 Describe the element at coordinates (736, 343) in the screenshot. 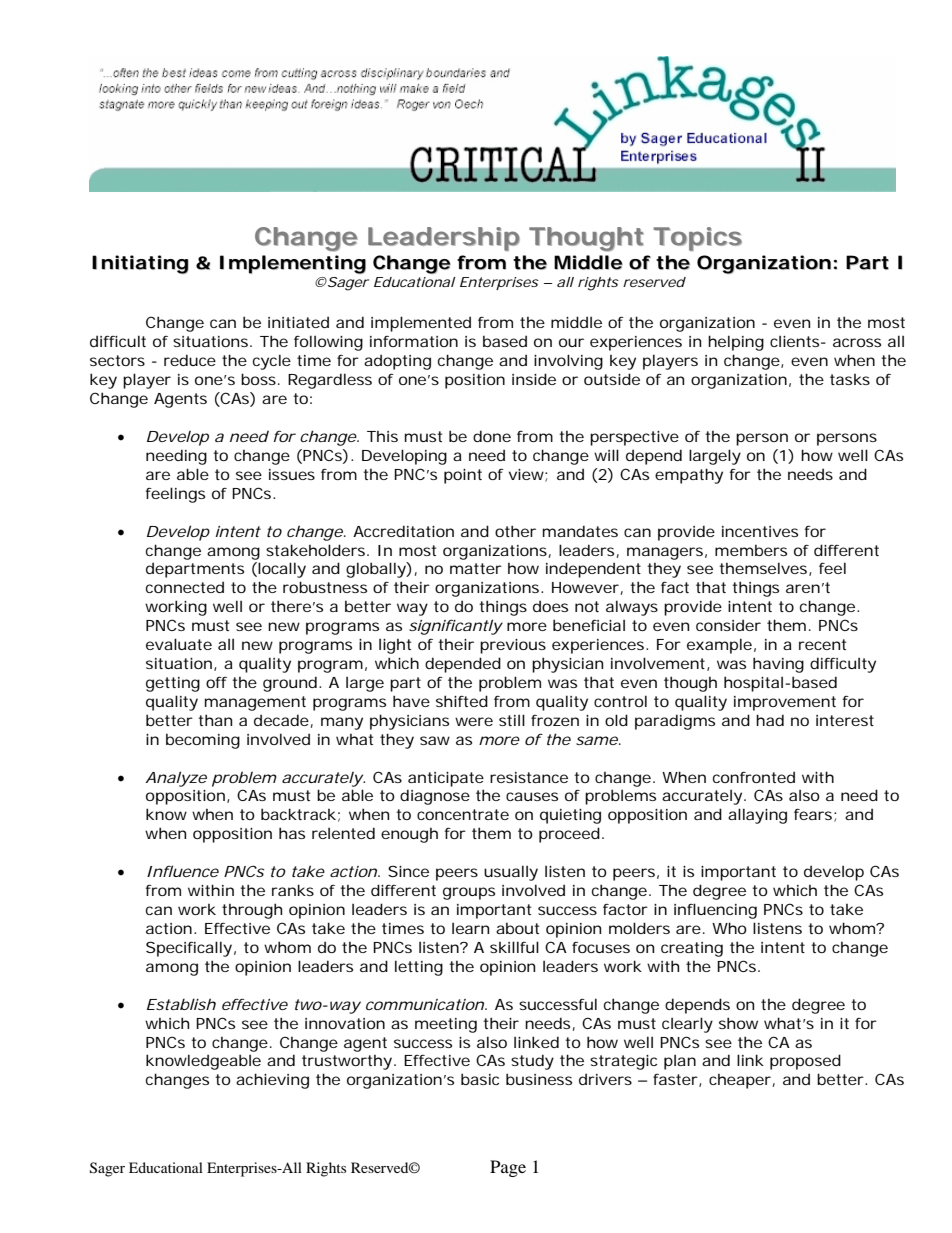

I see `helping` at that location.
